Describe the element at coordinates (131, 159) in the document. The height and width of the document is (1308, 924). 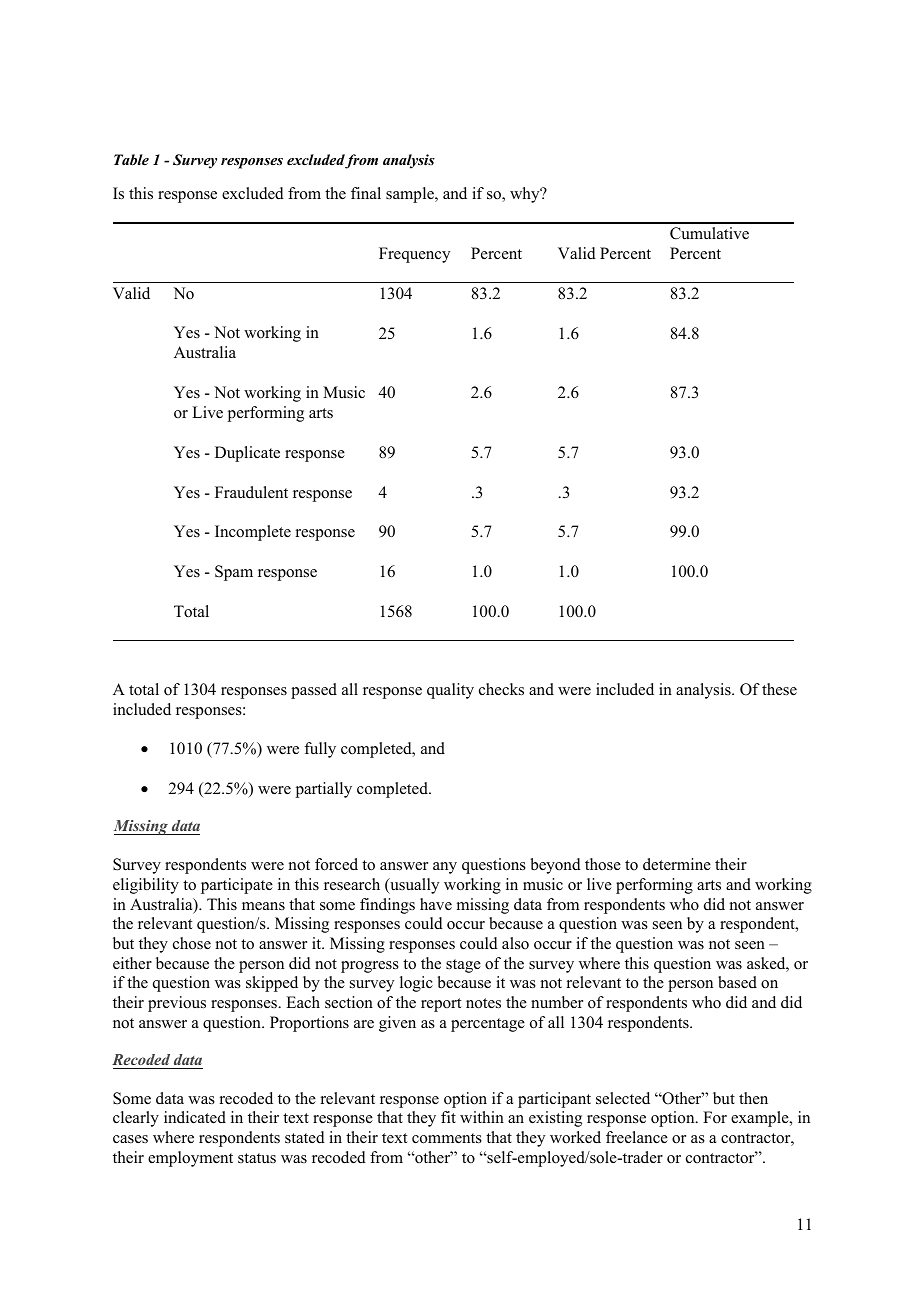
I see `Table` at that location.
